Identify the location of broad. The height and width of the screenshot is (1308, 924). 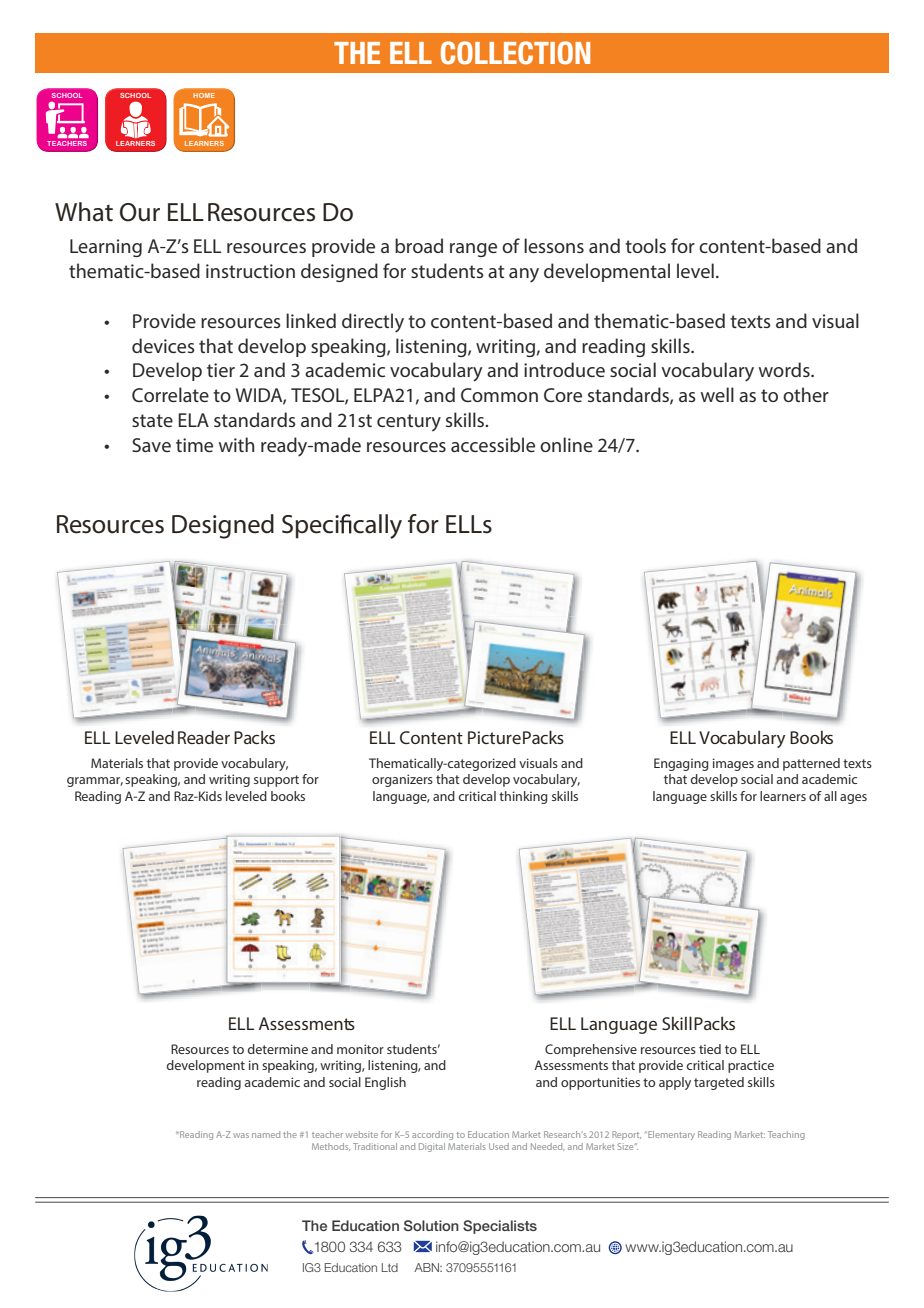
(419, 245).
